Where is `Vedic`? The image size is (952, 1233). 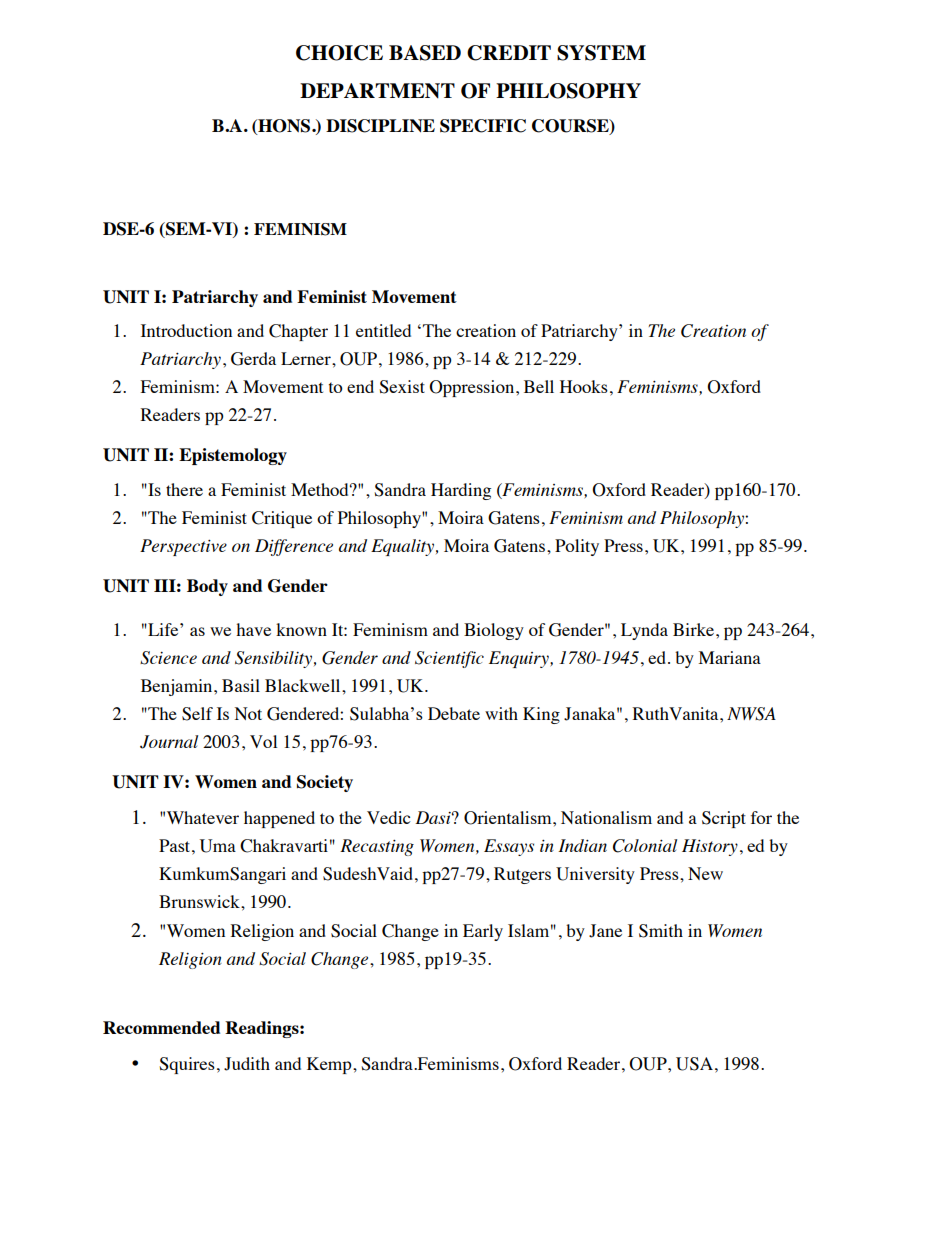
Vedic is located at coordinates (388, 817).
